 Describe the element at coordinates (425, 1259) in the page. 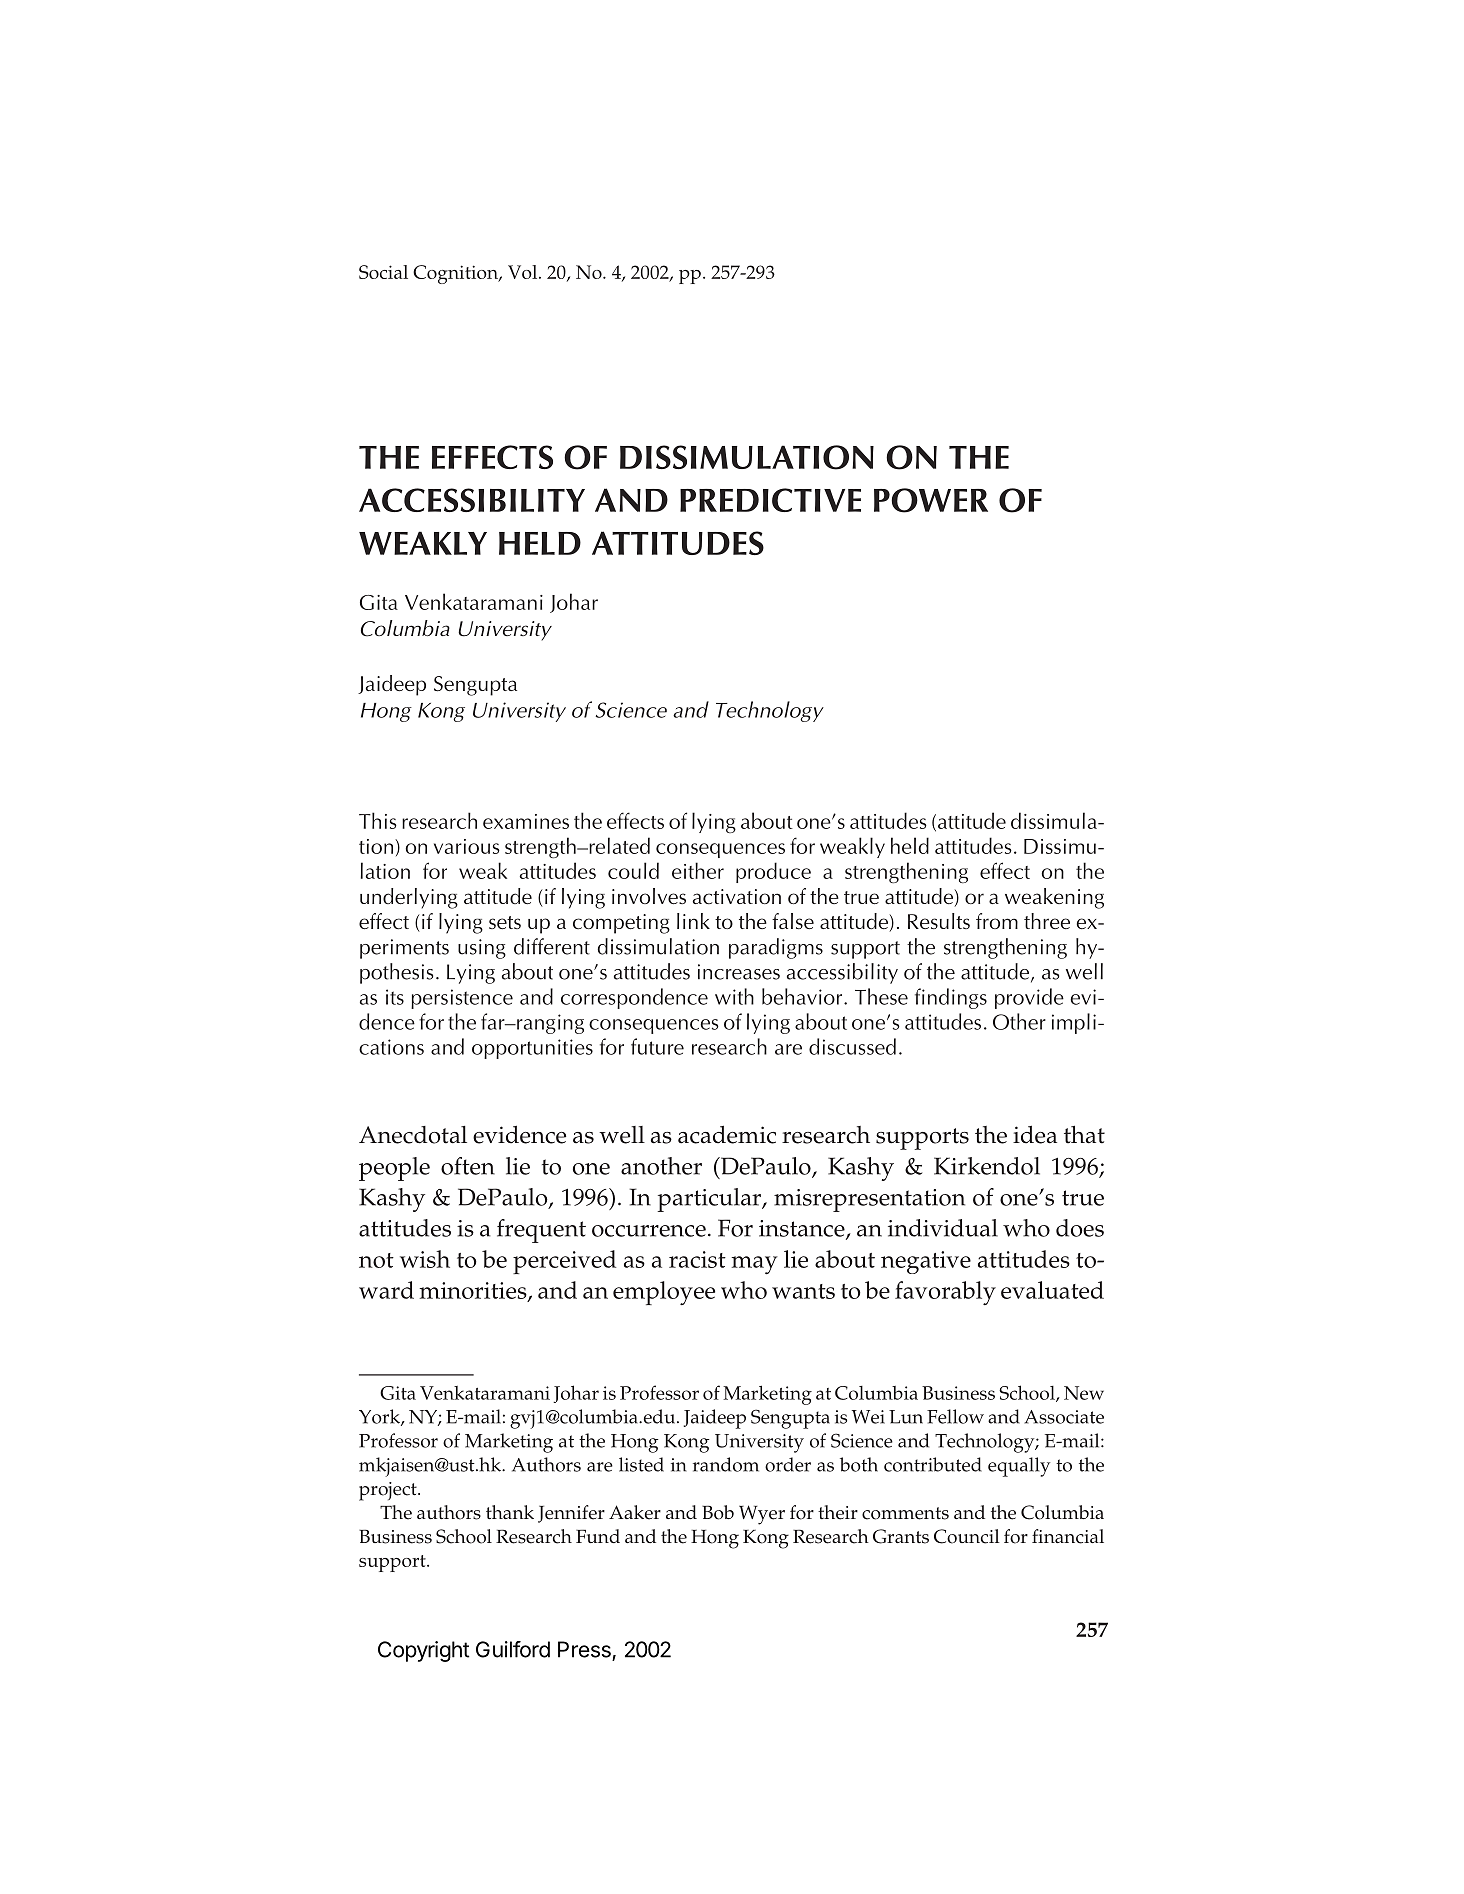

I see `wish` at that location.
